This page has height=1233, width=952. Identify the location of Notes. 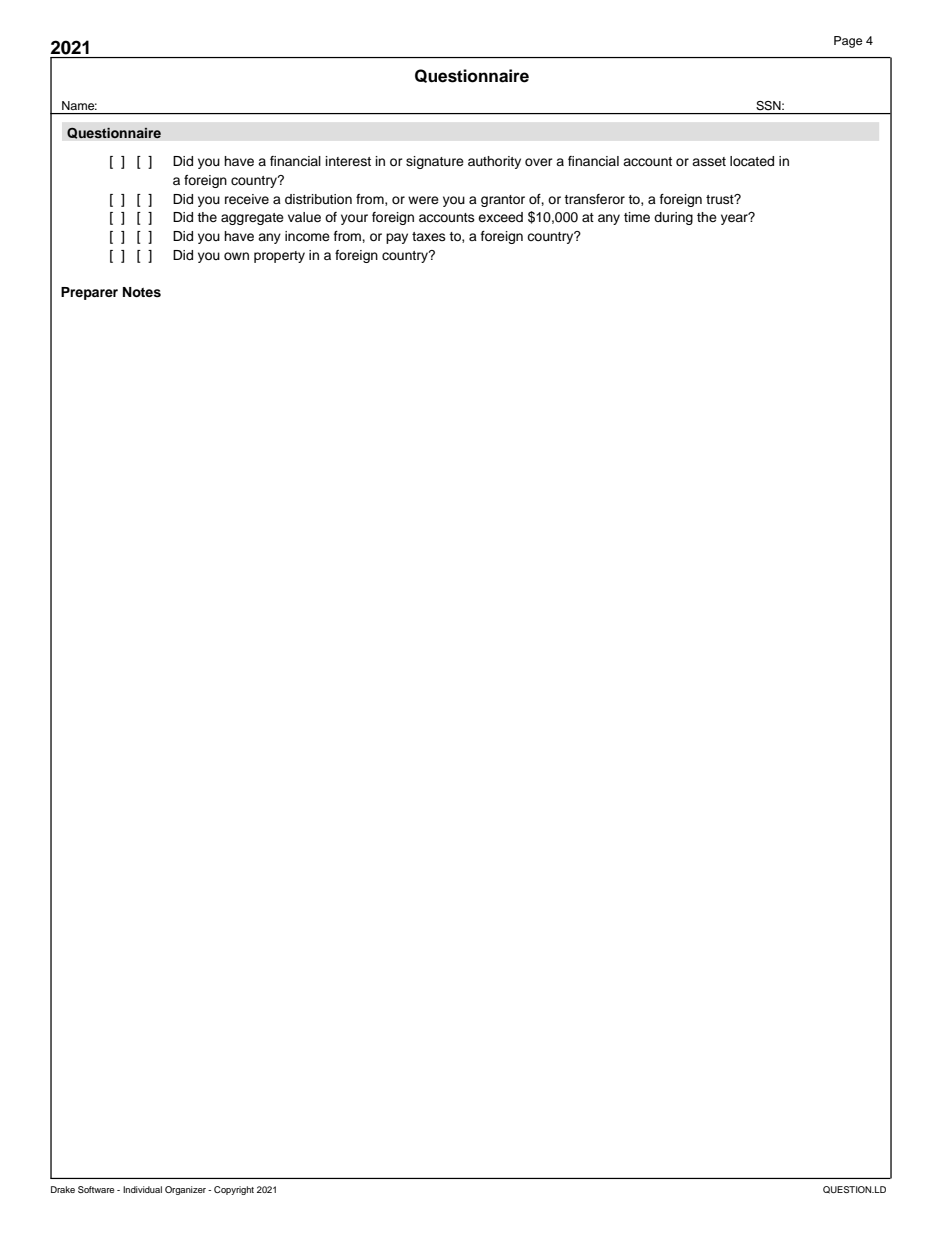
(142, 292).
